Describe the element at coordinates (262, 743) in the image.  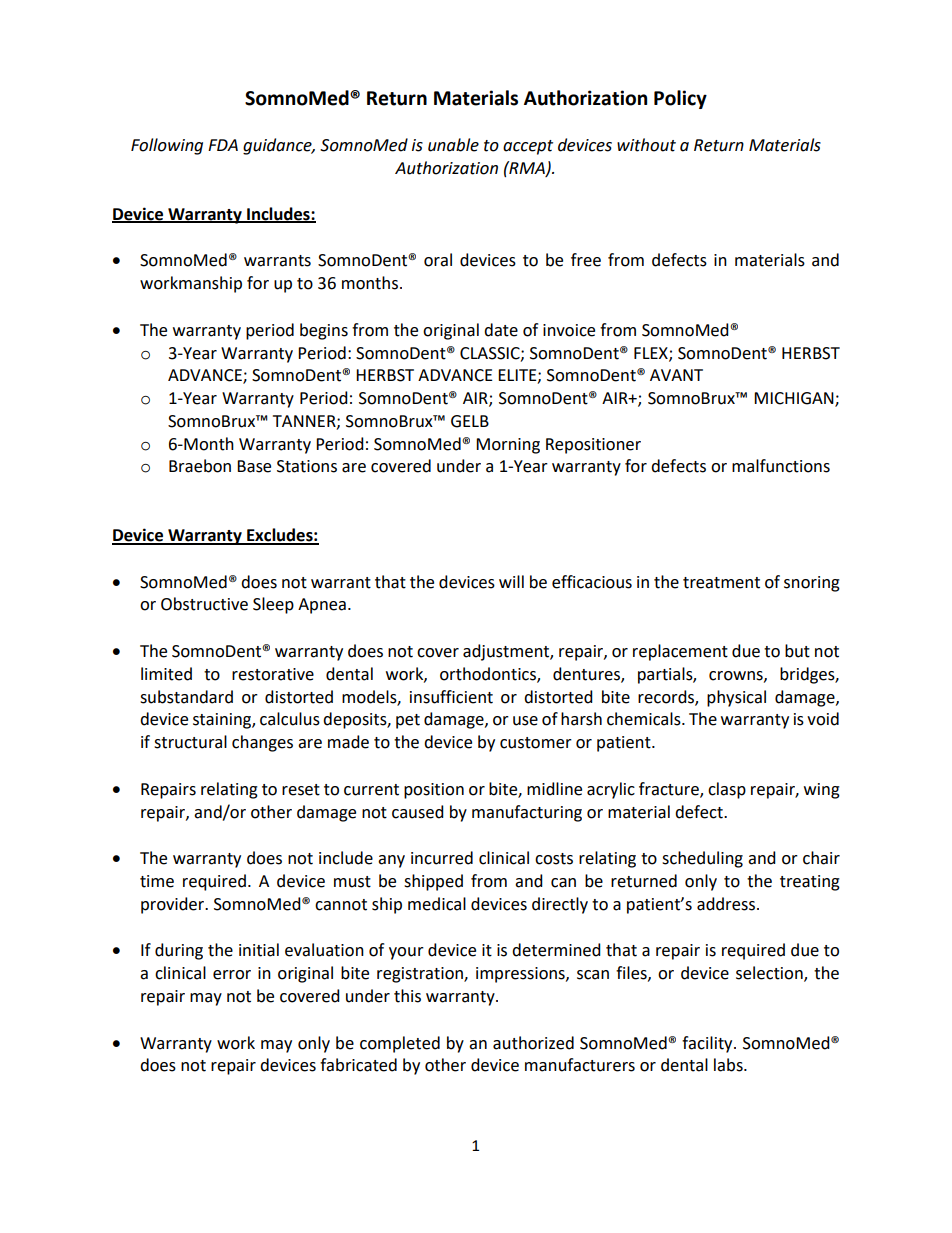
I see `changes` at that location.
